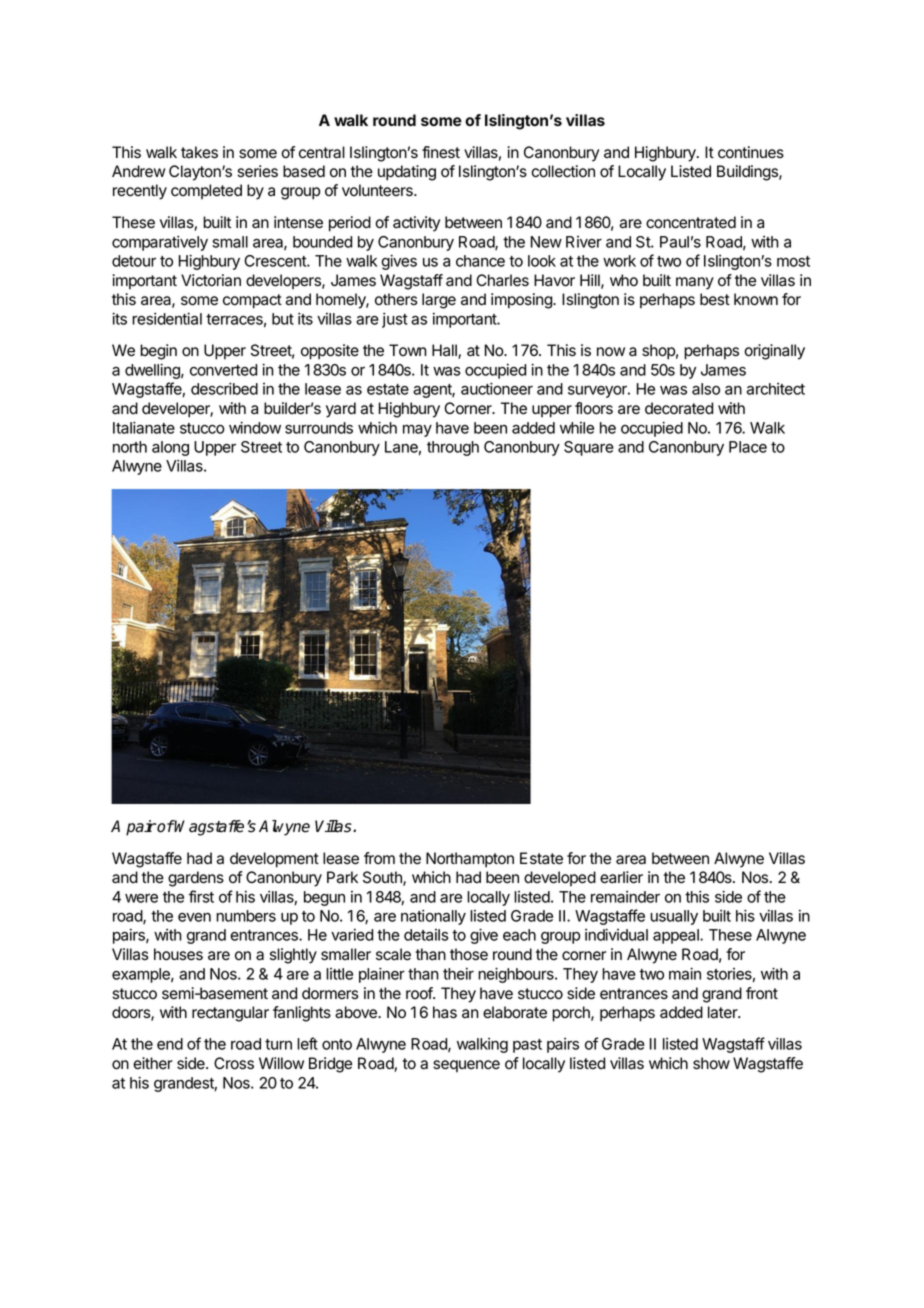 This image has width=924, height=1308. I want to click on earlier, so click(621, 877).
